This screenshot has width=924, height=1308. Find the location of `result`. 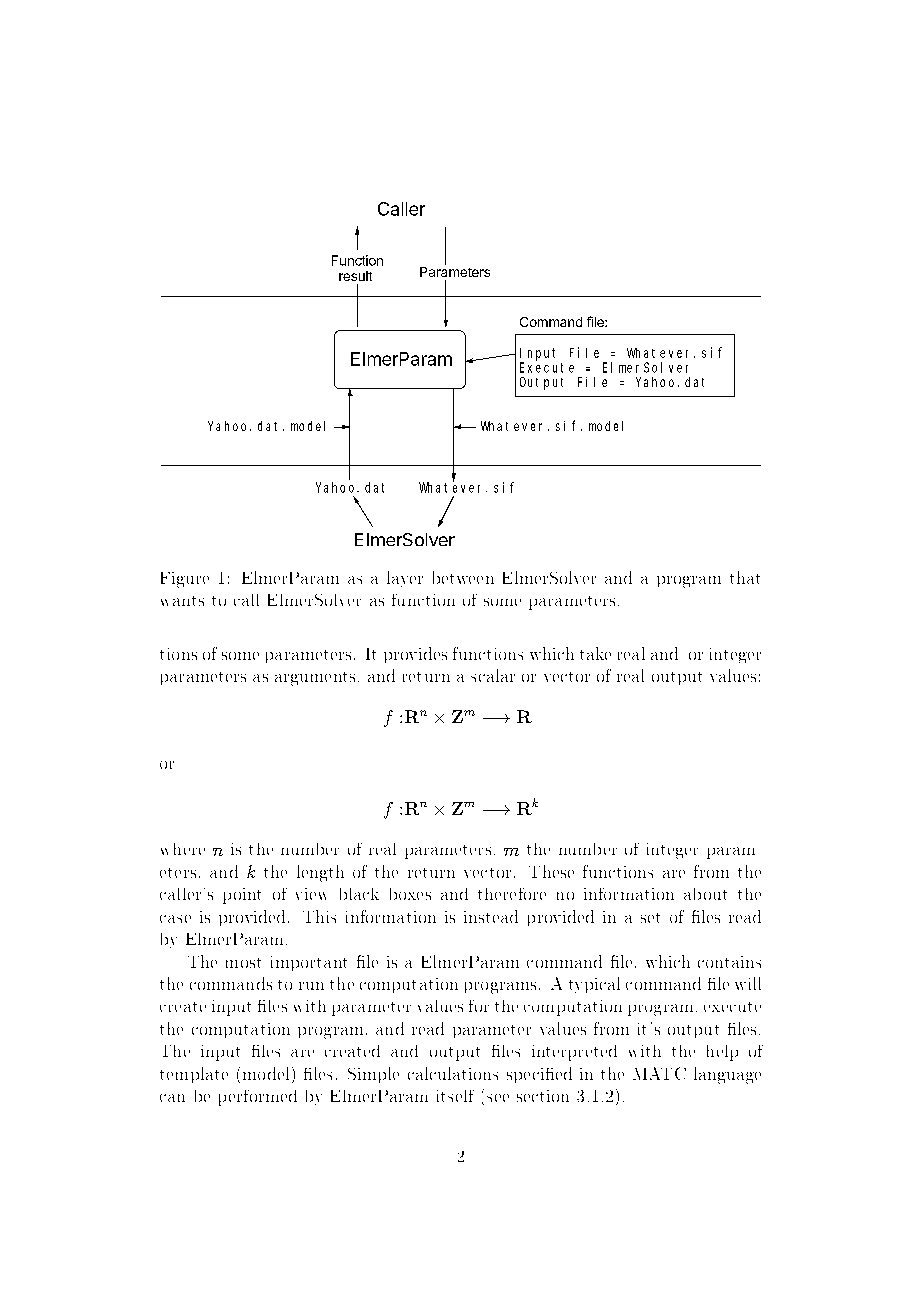

result is located at coordinates (355, 276).
